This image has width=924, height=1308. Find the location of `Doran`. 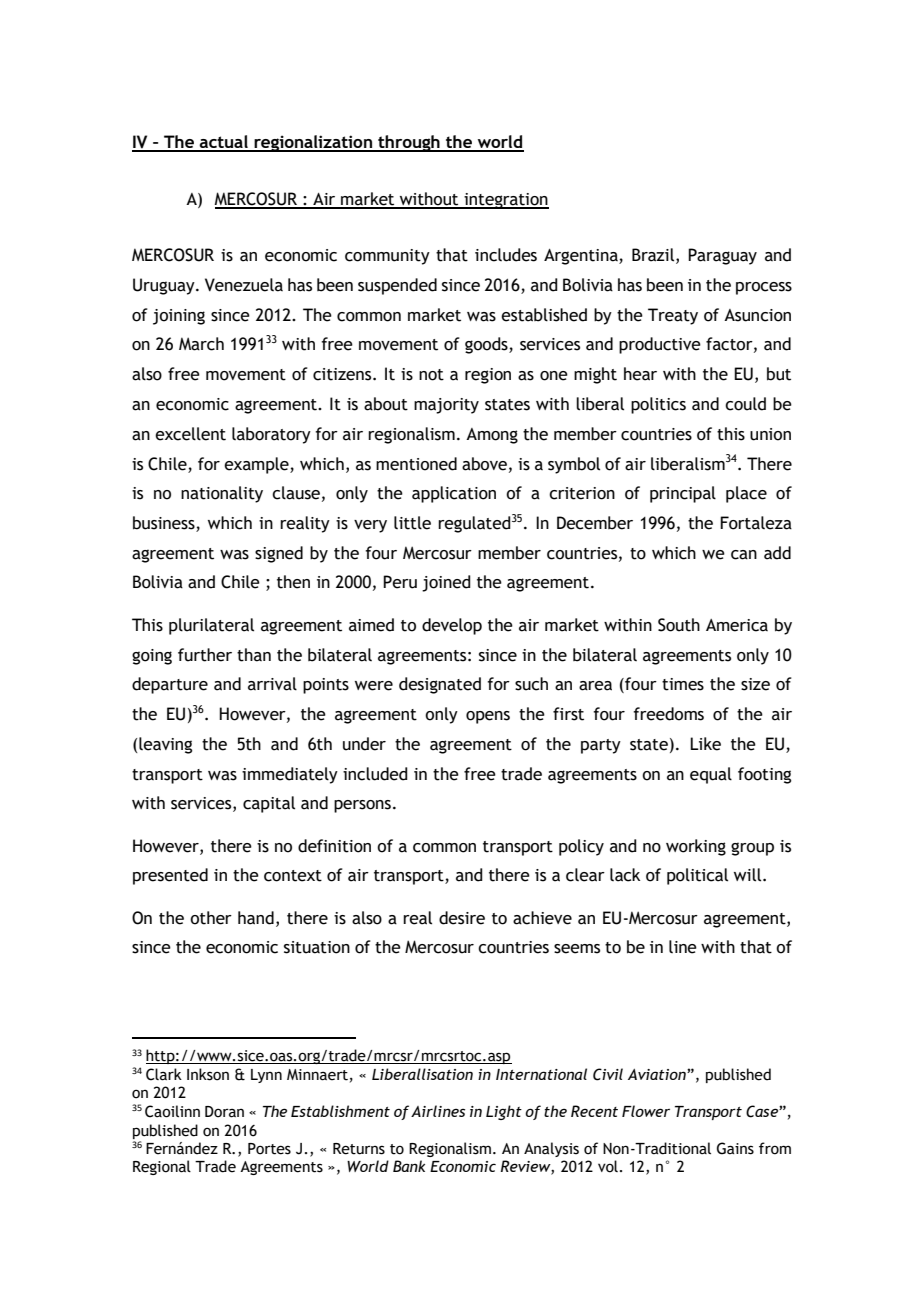

Doran is located at coordinates (224, 1112).
